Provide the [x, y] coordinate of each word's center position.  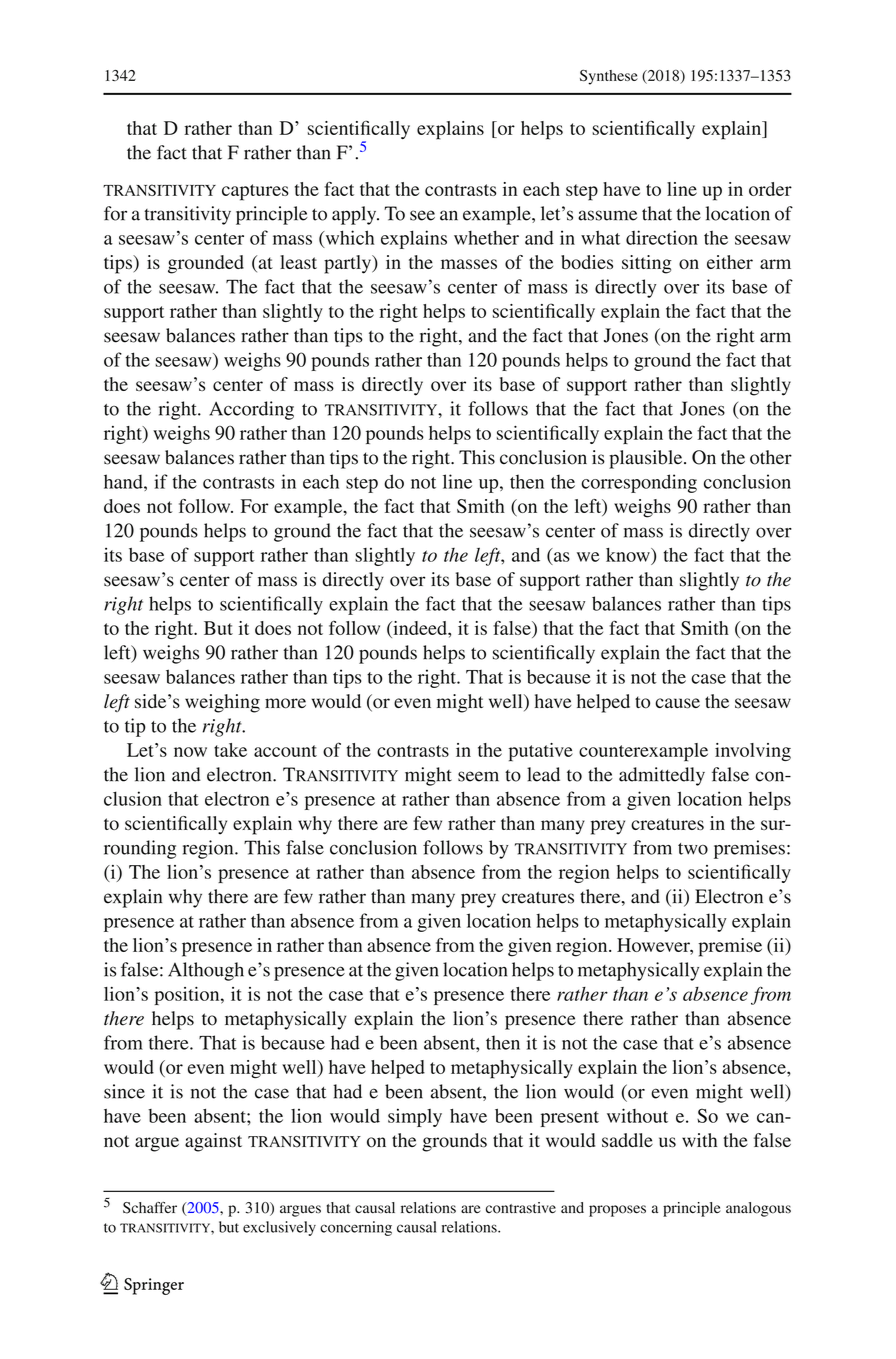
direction [662, 237]
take [230, 750]
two [693, 849]
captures [255, 192]
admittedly [662, 776]
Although [206, 971]
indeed [420, 628]
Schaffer [150, 1208]
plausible [647, 459]
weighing [222, 703]
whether [486, 237]
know [629, 555]
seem [478, 776]
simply [415, 1117]
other [771, 457]
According [251, 410]
